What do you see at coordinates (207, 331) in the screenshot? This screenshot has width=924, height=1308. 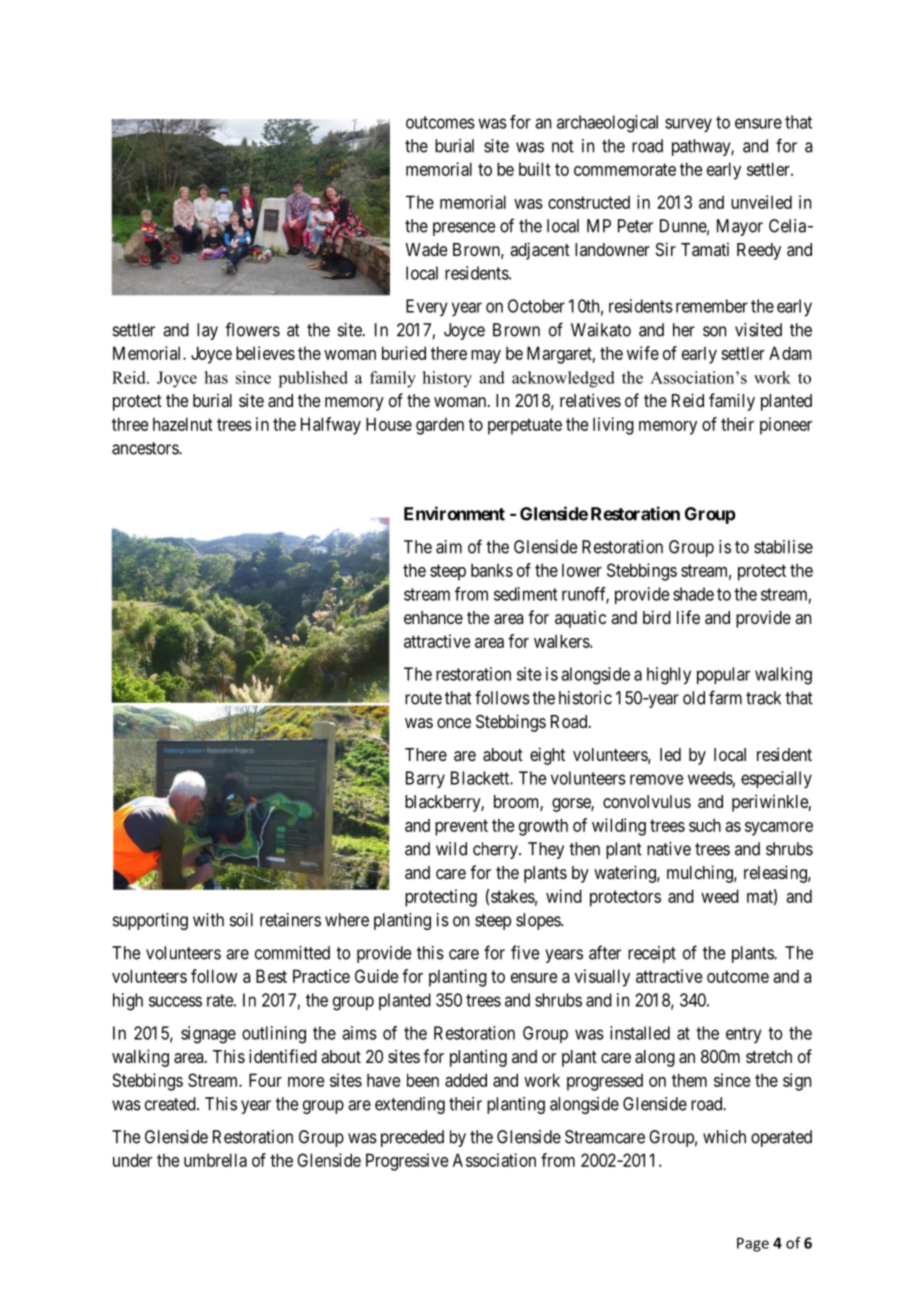 I see `lay` at bounding box center [207, 331].
